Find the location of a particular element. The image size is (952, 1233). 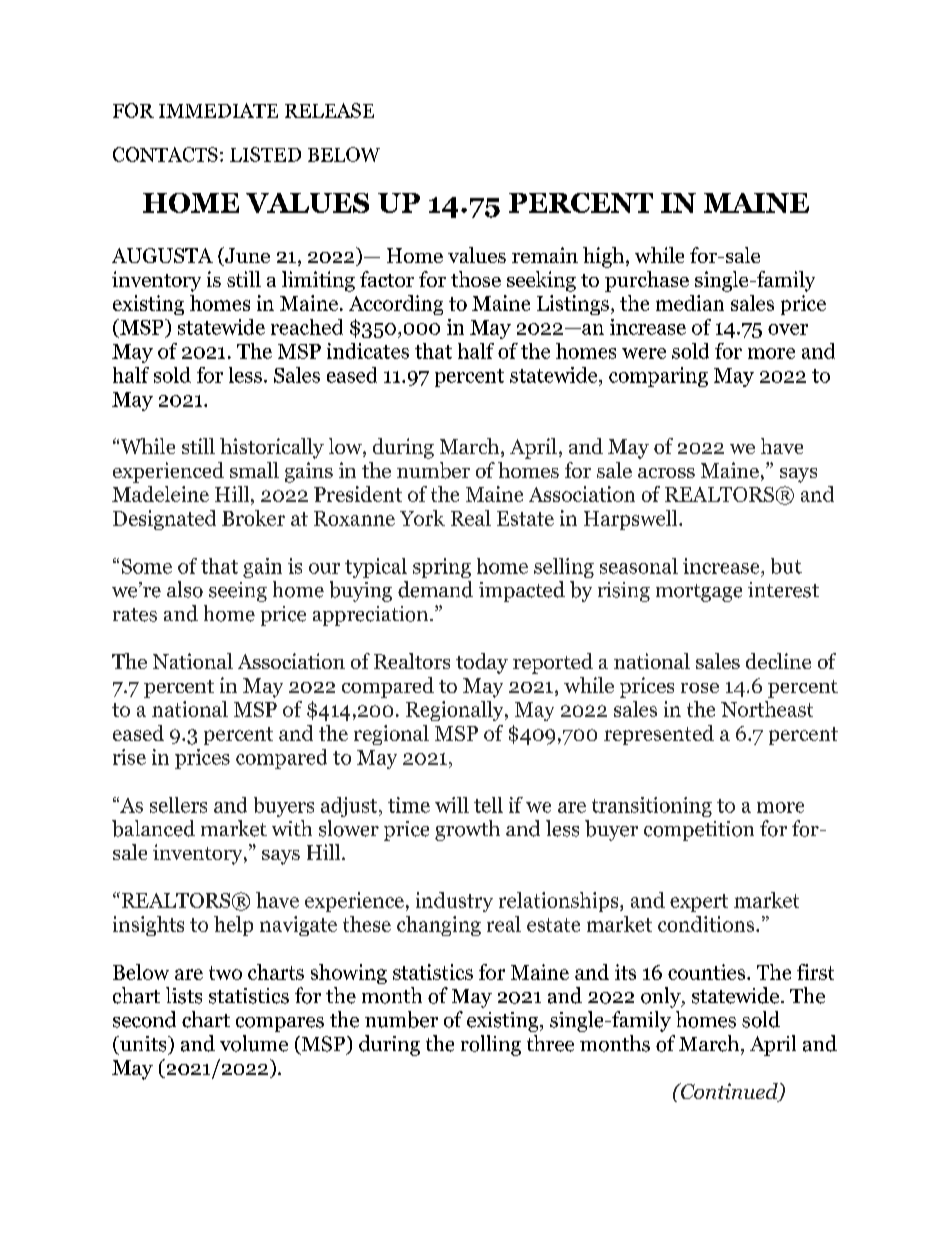

high is located at coordinates (603, 257).
